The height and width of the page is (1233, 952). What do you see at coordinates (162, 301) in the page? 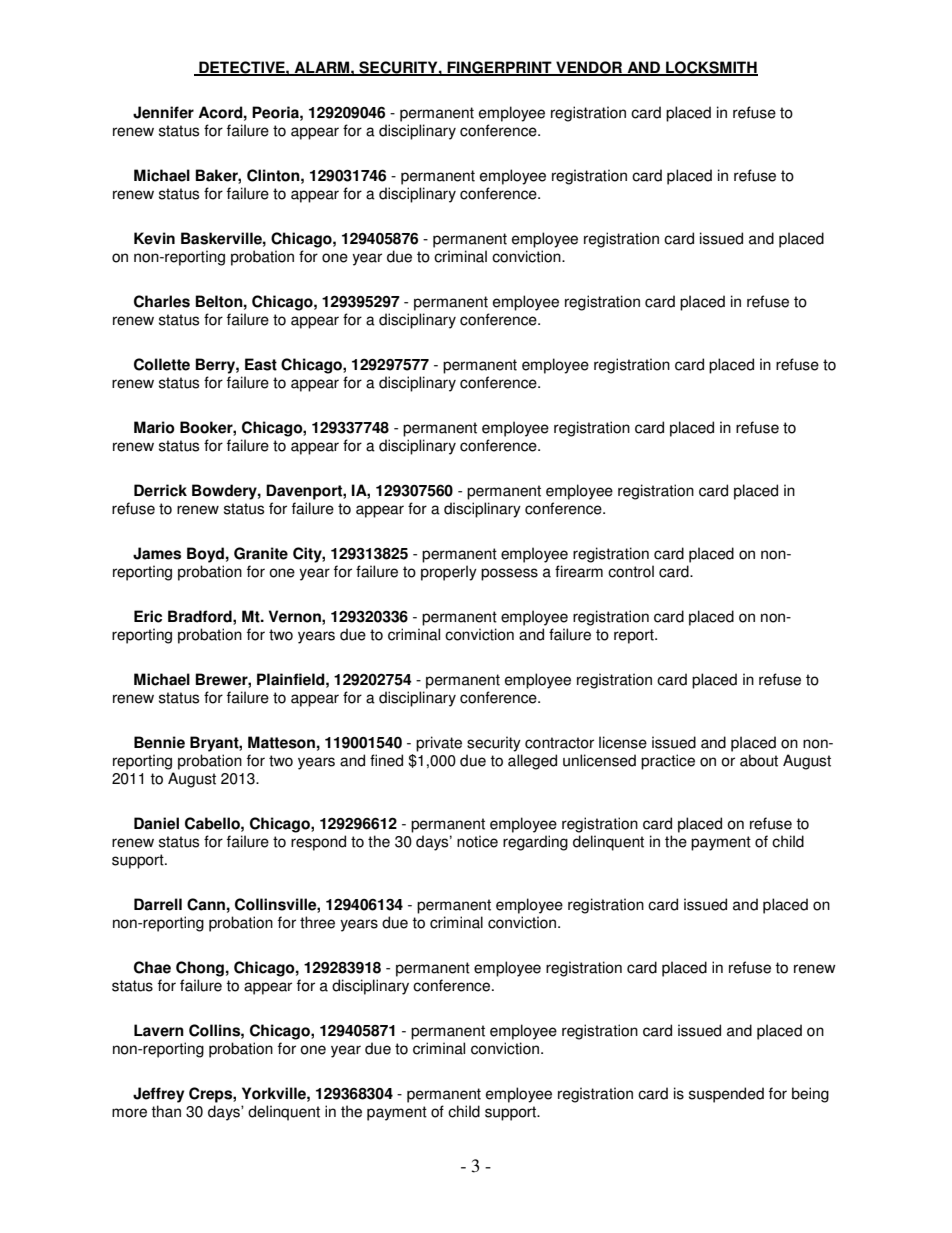
I see `Charles` at bounding box center [162, 301].
